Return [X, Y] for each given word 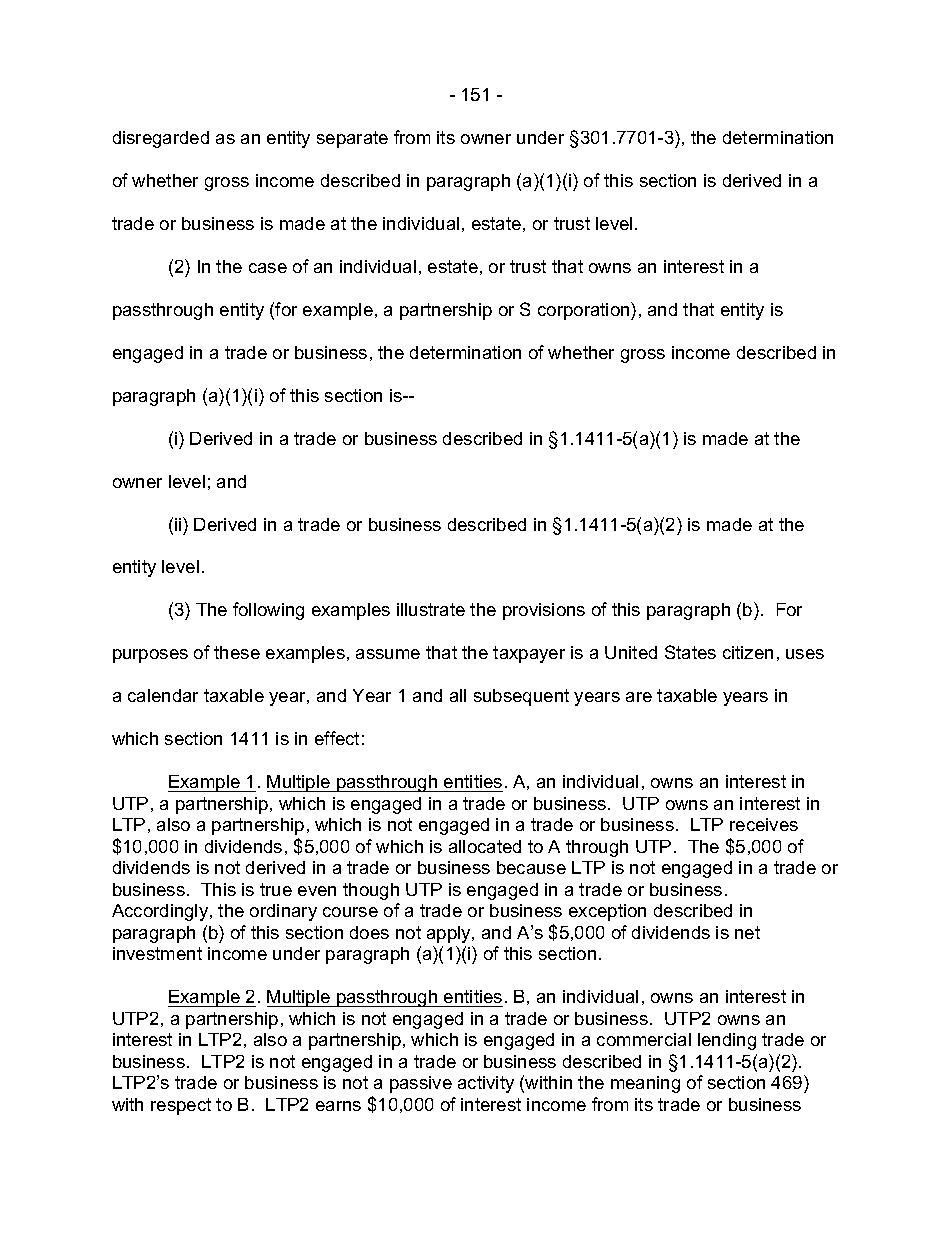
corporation [585, 311]
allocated [485, 846]
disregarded [161, 139]
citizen [748, 652]
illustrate [431, 609]
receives [764, 824]
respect [181, 1106]
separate [352, 139]
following [268, 611]
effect [337, 738]
